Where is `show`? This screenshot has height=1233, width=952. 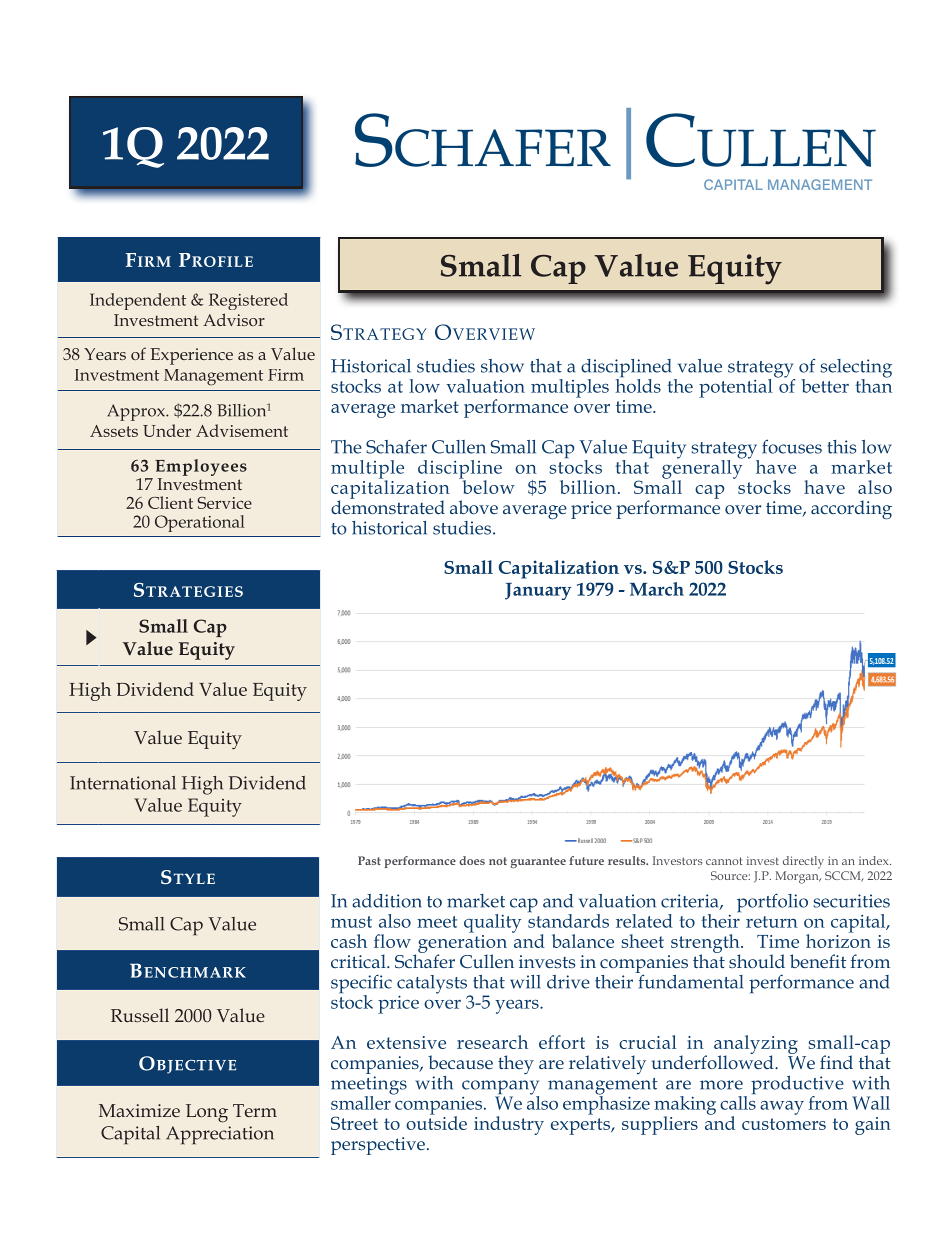 show is located at coordinates (502, 366).
